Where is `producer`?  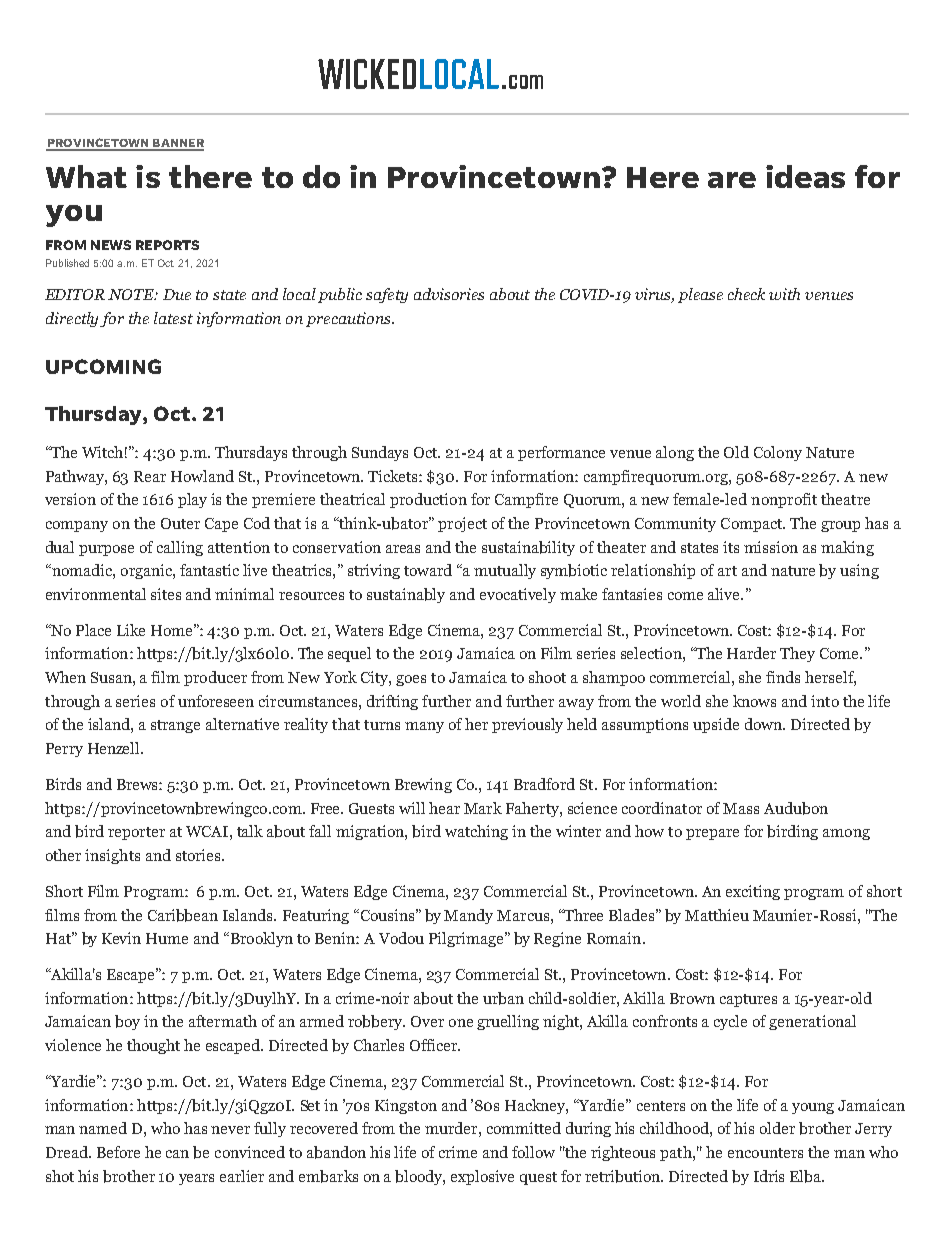 producer is located at coordinates (215, 678).
